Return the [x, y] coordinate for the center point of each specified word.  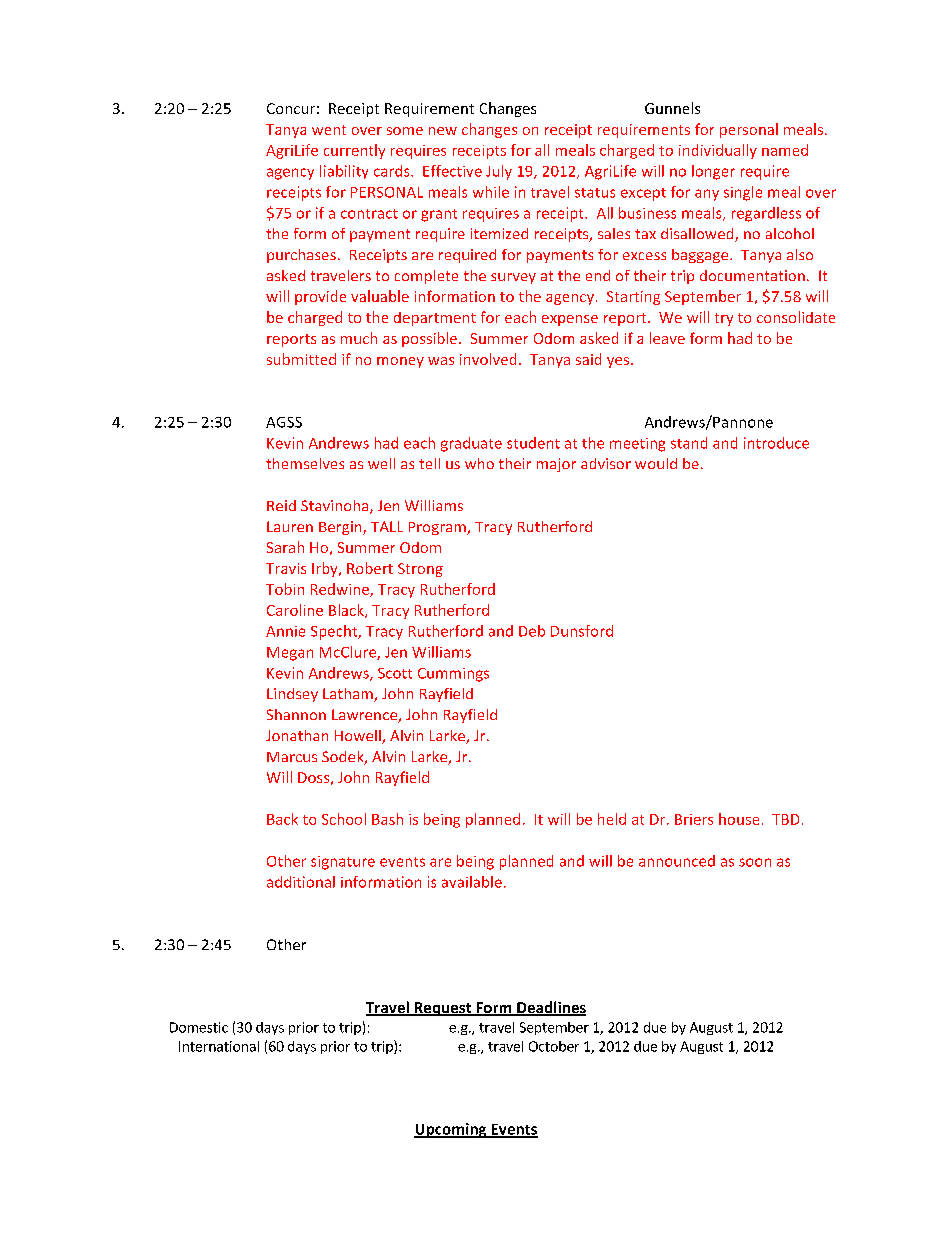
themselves [305, 463]
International [219, 1046]
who [479, 463]
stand [689, 443]
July [499, 172]
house [739, 819]
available [472, 882]
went [329, 130]
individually [718, 151]
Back [282, 819]
